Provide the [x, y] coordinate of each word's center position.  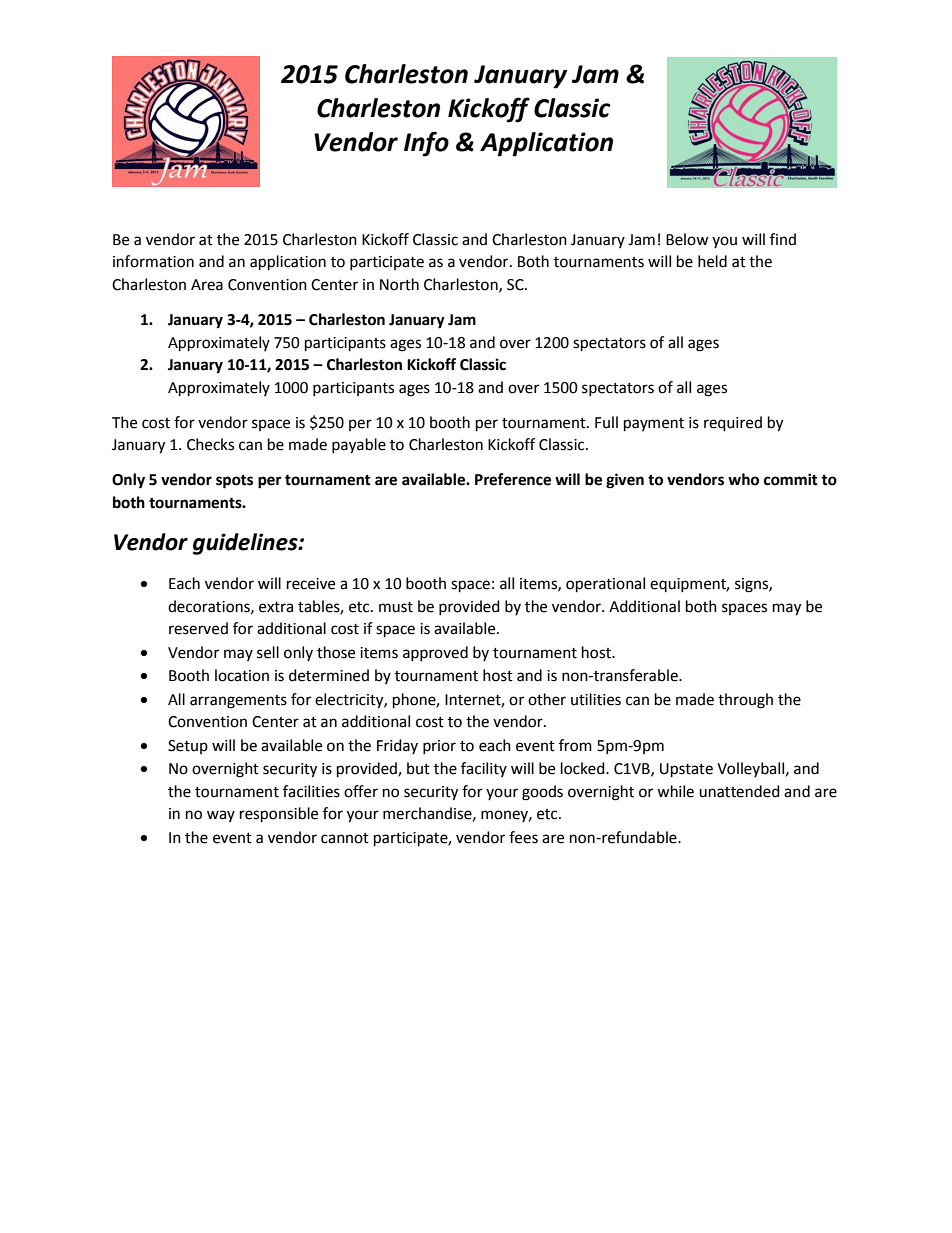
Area [207, 285]
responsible [279, 815]
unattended [739, 791]
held [712, 261]
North [399, 284]
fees [523, 837]
